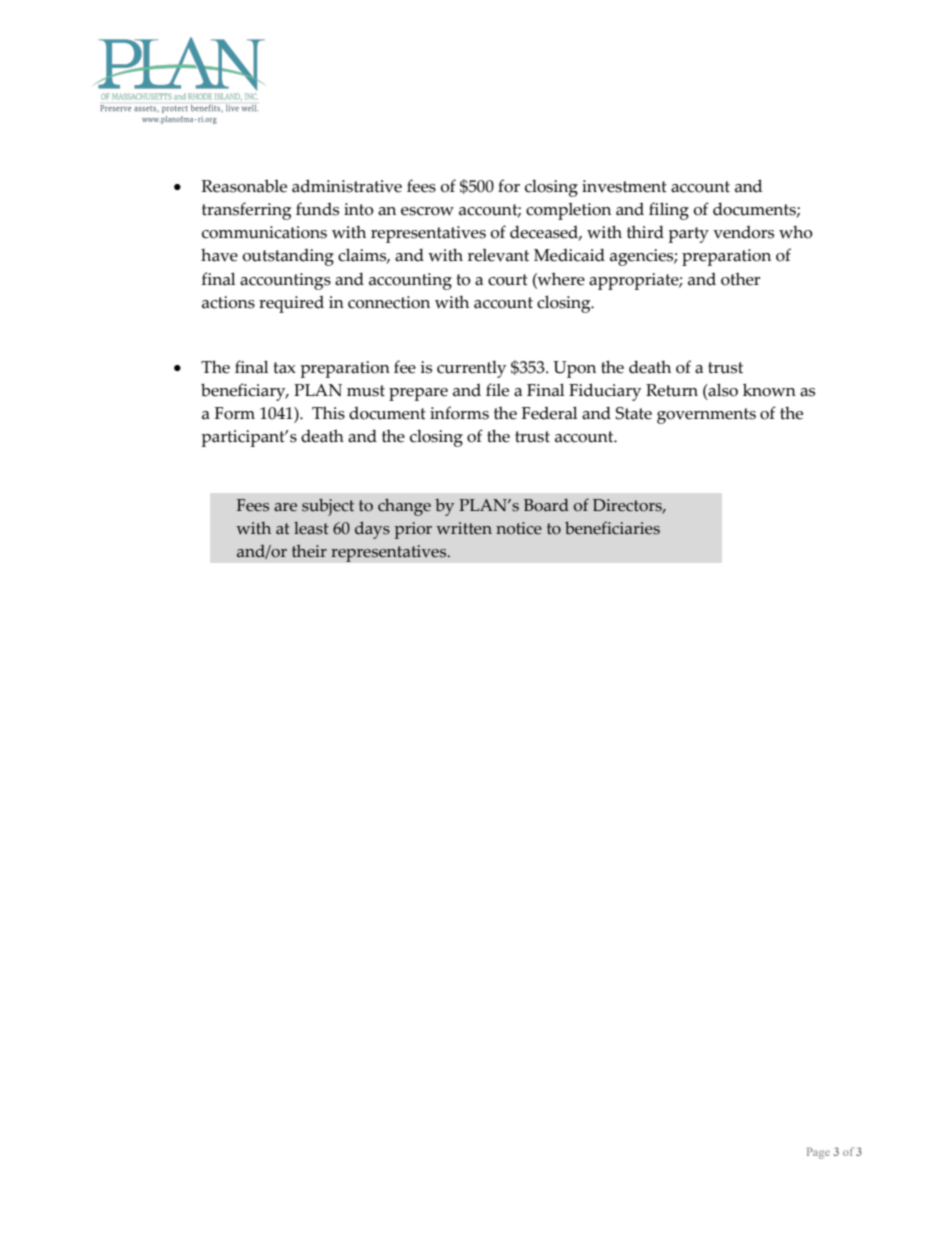 The width and height of the screenshot is (952, 1233). Describe the element at coordinates (519, 528) in the screenshot. I see `notice` at that location.
